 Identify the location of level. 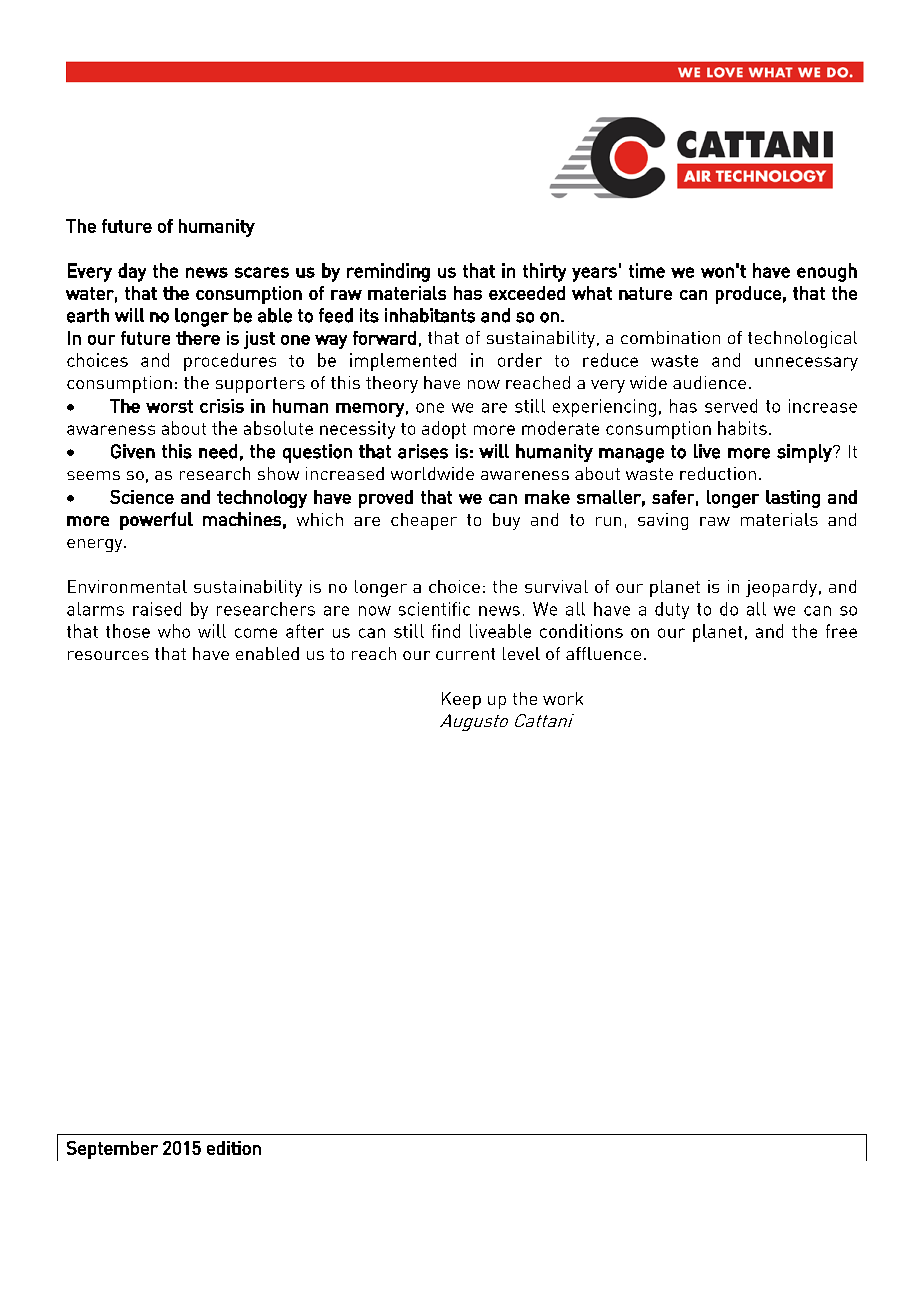
(521, 653).
